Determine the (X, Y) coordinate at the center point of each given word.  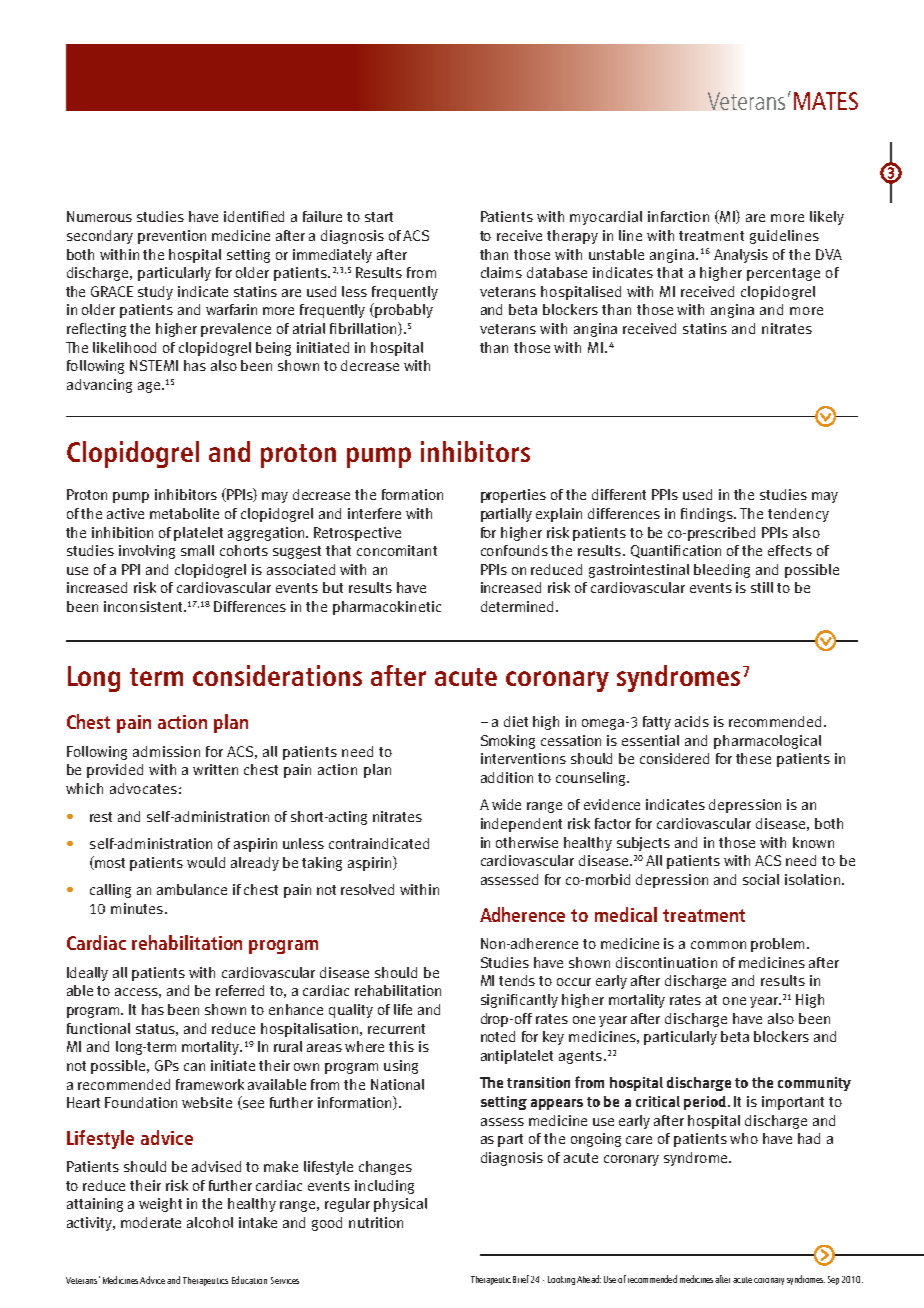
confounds (514, 550)
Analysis (741, 256)
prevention (172, 237)
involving (147, 552)
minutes (137, 908)
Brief (521, 1279)
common (718, 945)
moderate (151, 1222)
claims (501, 272)
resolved (367, 889)
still (762, 587)
